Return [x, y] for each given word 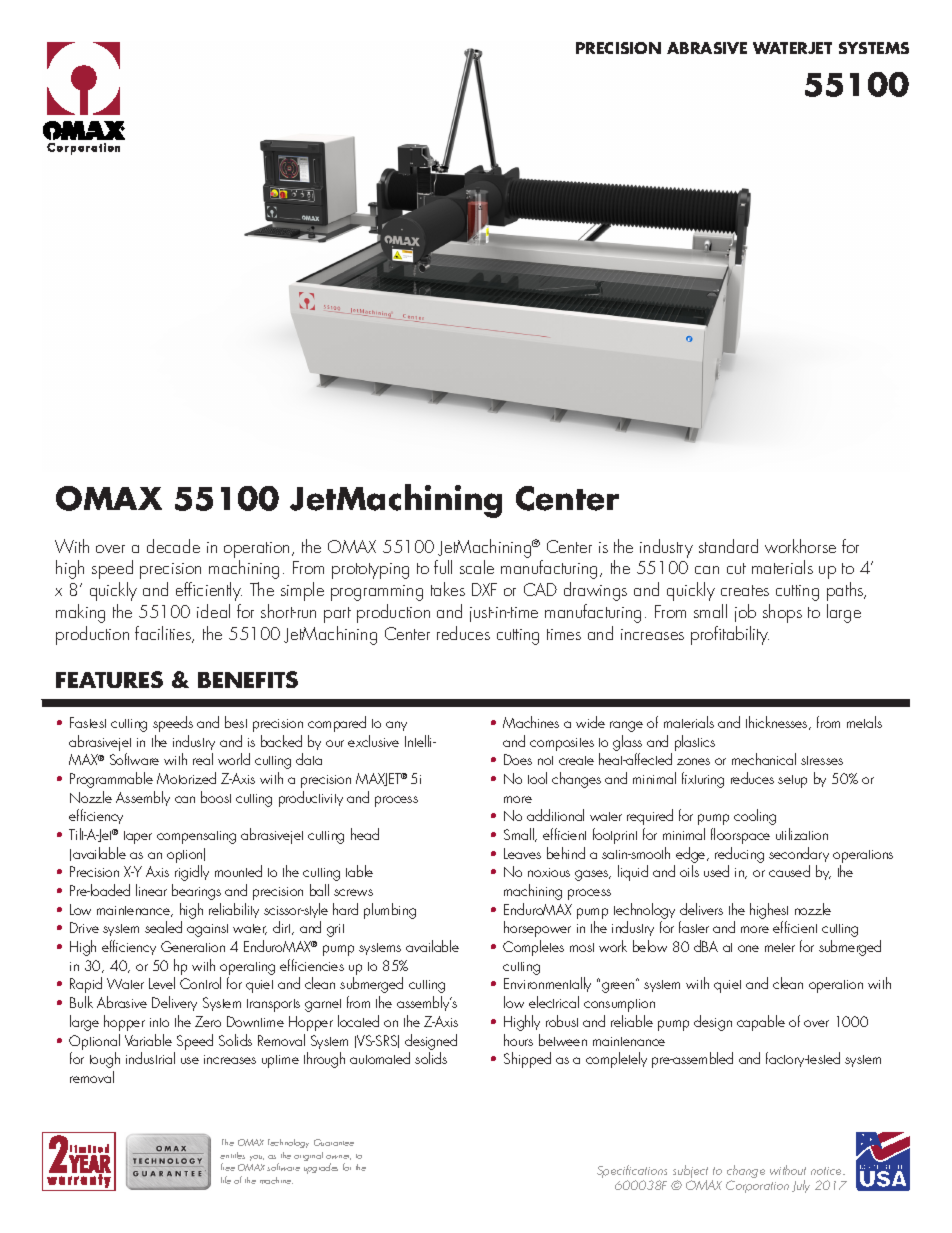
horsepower [537, 929]
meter [780, 947]
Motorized [186, 778]
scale [477, 567]
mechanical [764, 759]
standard [728, 546]
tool [537, 778]
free [228, 1167]
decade [173, 546]
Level [162, 983]
